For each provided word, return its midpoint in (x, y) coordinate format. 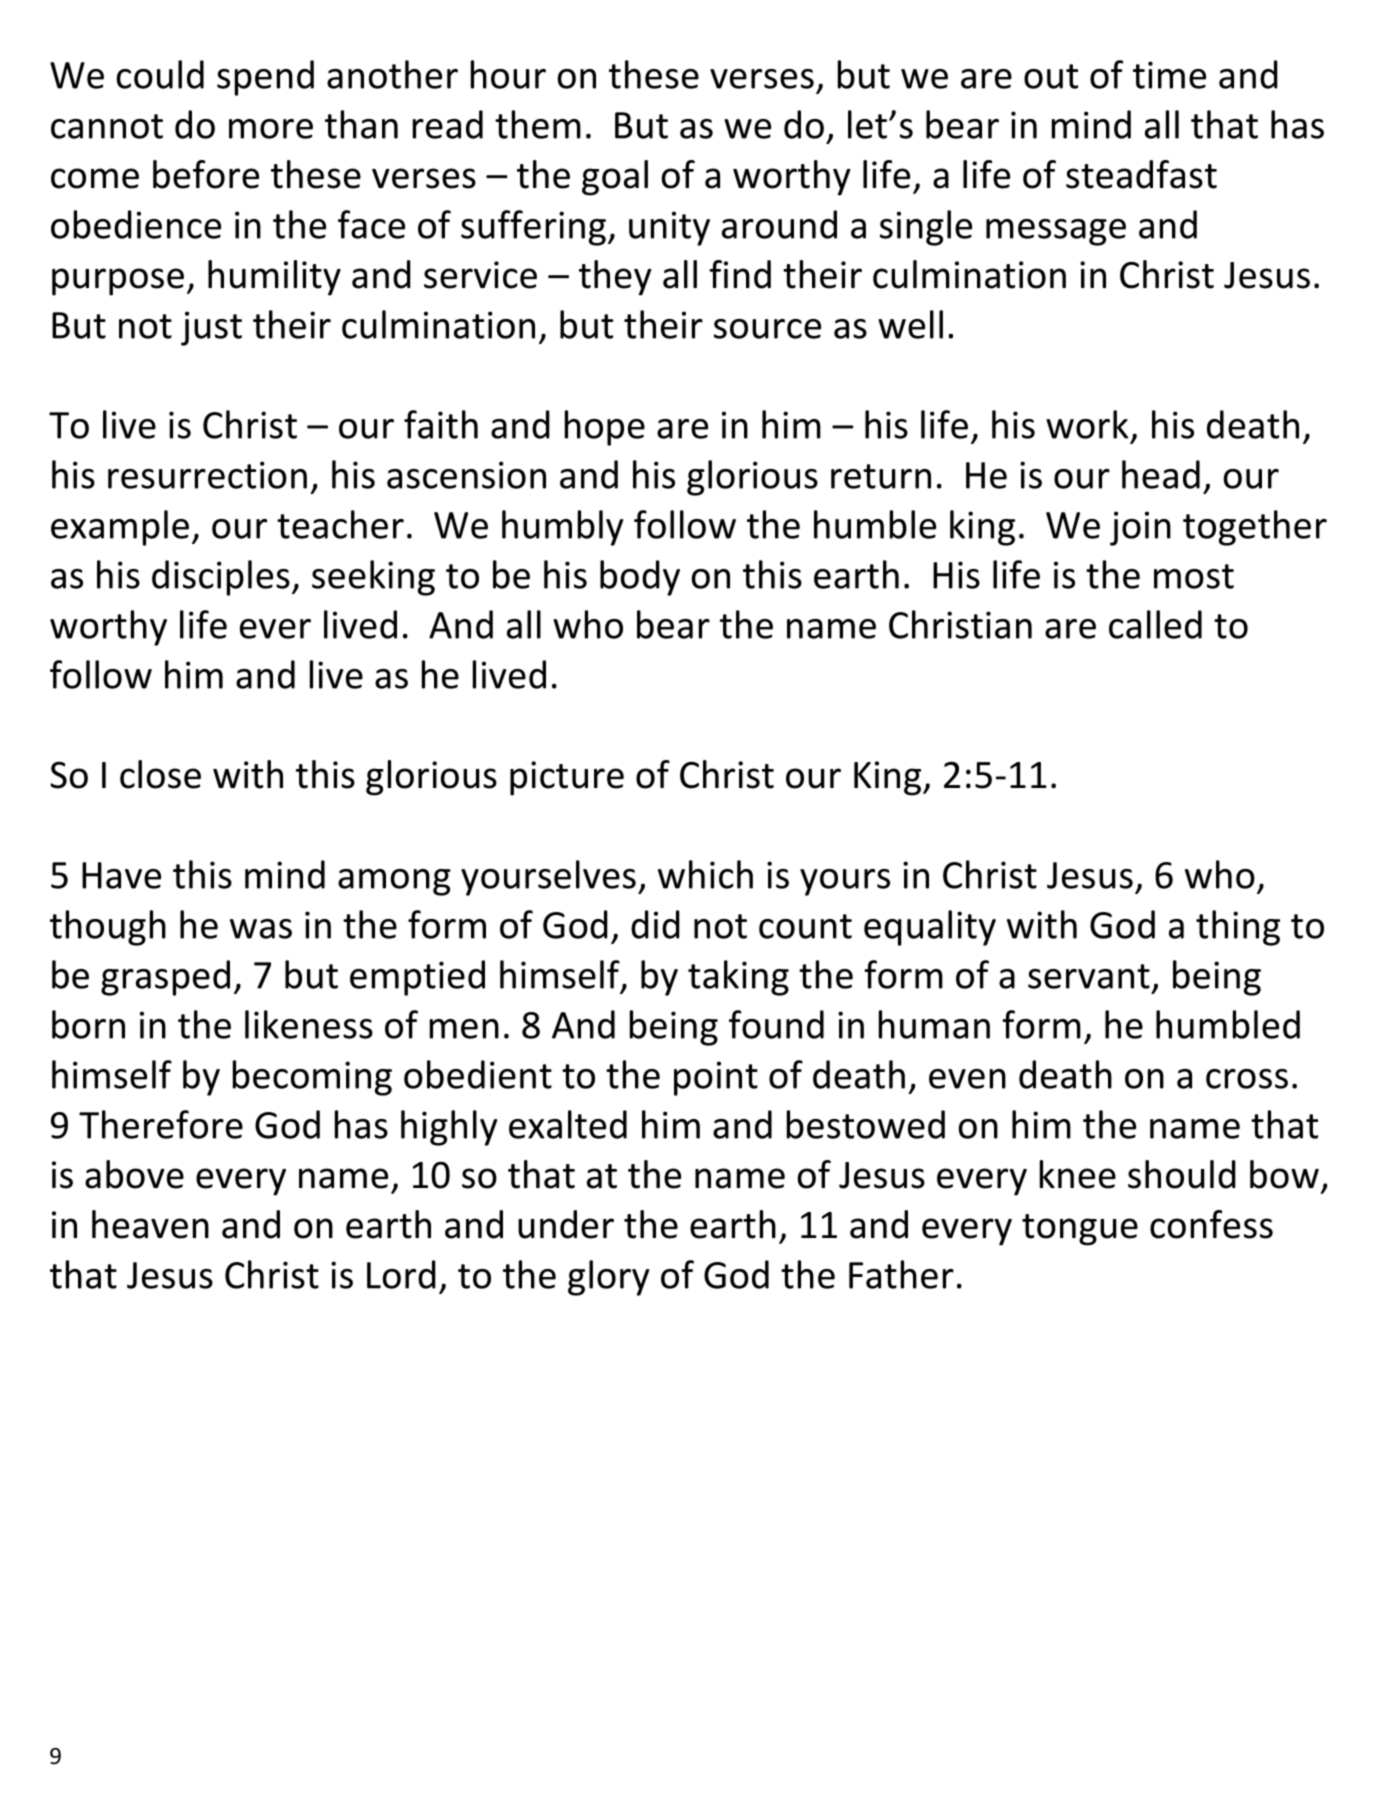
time (1169, 75)
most (1194, 576)
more (271, 129)
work (1087, 424)
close (160, 774)
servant (1089, 976)
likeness (309, 1024)
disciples (221, 578)
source (767, 329)
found (776, 1024)
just (211, 328)
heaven (150, 1224)
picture (567, 778)
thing (1238, 928)
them (538, 124)
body (640, 578)
